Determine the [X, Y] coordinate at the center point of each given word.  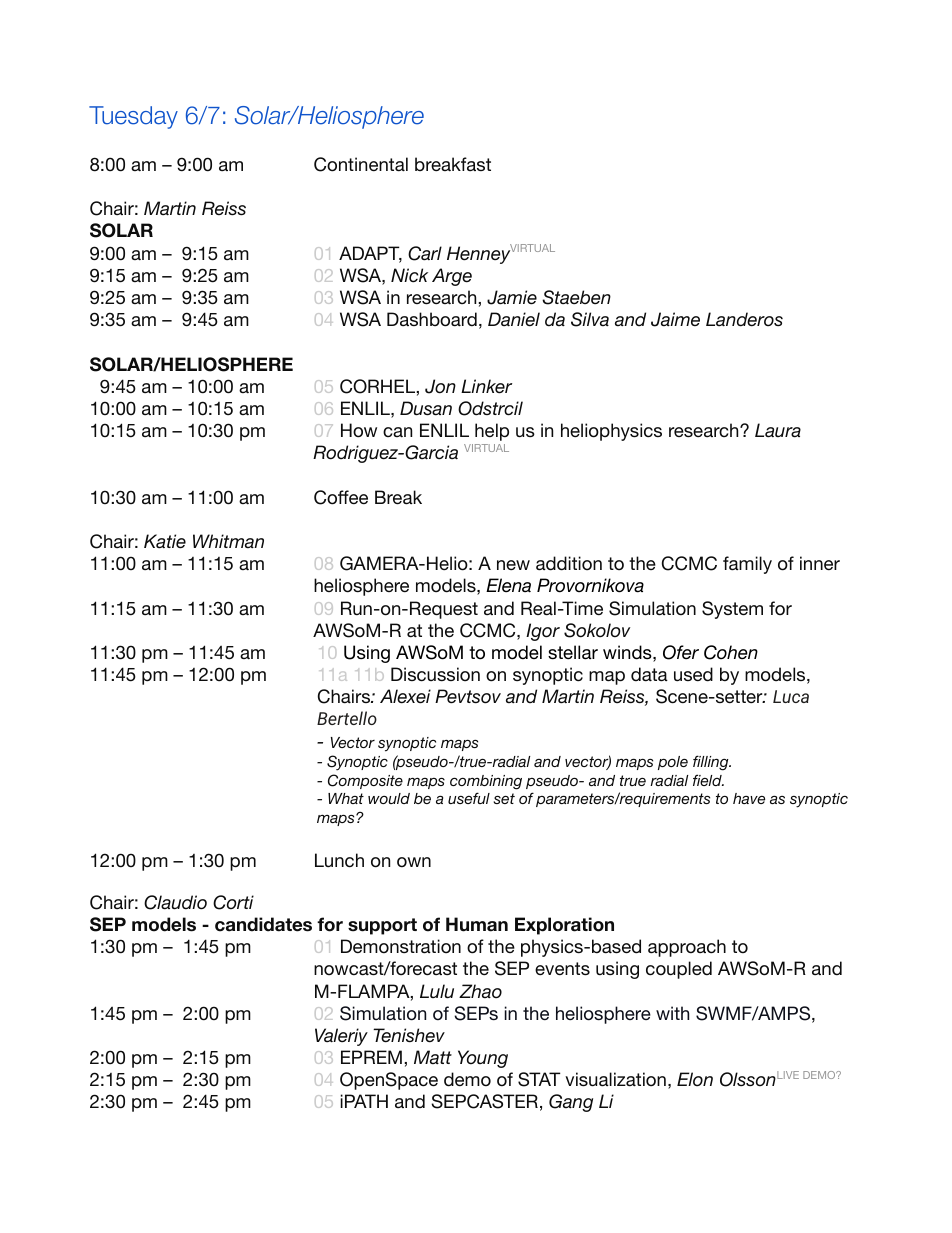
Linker [486, 386]
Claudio [175, 902]
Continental [361, 164]
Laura [778, 430]
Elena [508, 585]
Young [483, 1059]
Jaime [675, 319]
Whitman [228, 541]
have [749, 798]
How [359, 430]
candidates [263, 924]
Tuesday [133, 117]
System [732, 610]
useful [469, 798]
